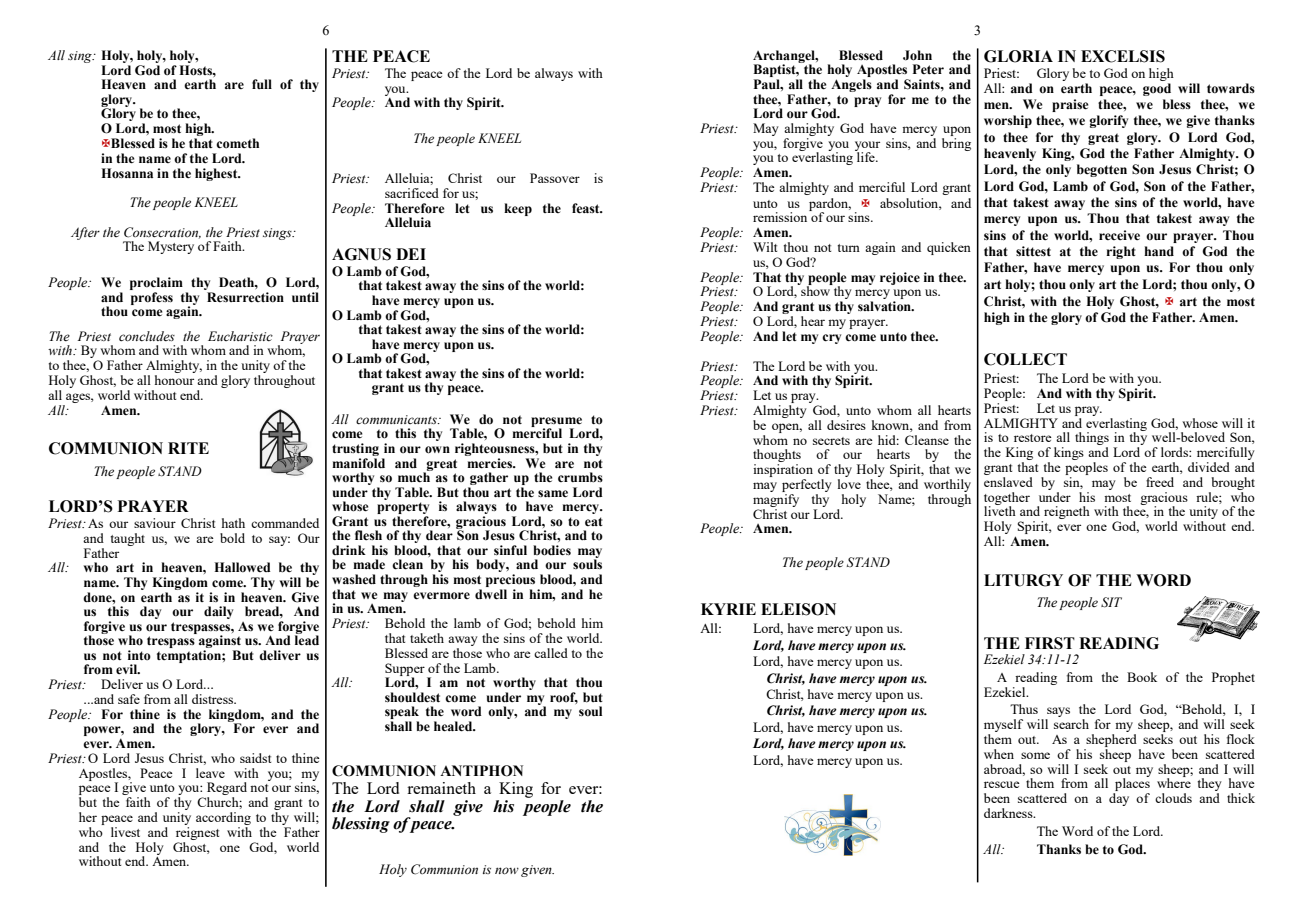  I want to click on receive, so click(1119, 235).
